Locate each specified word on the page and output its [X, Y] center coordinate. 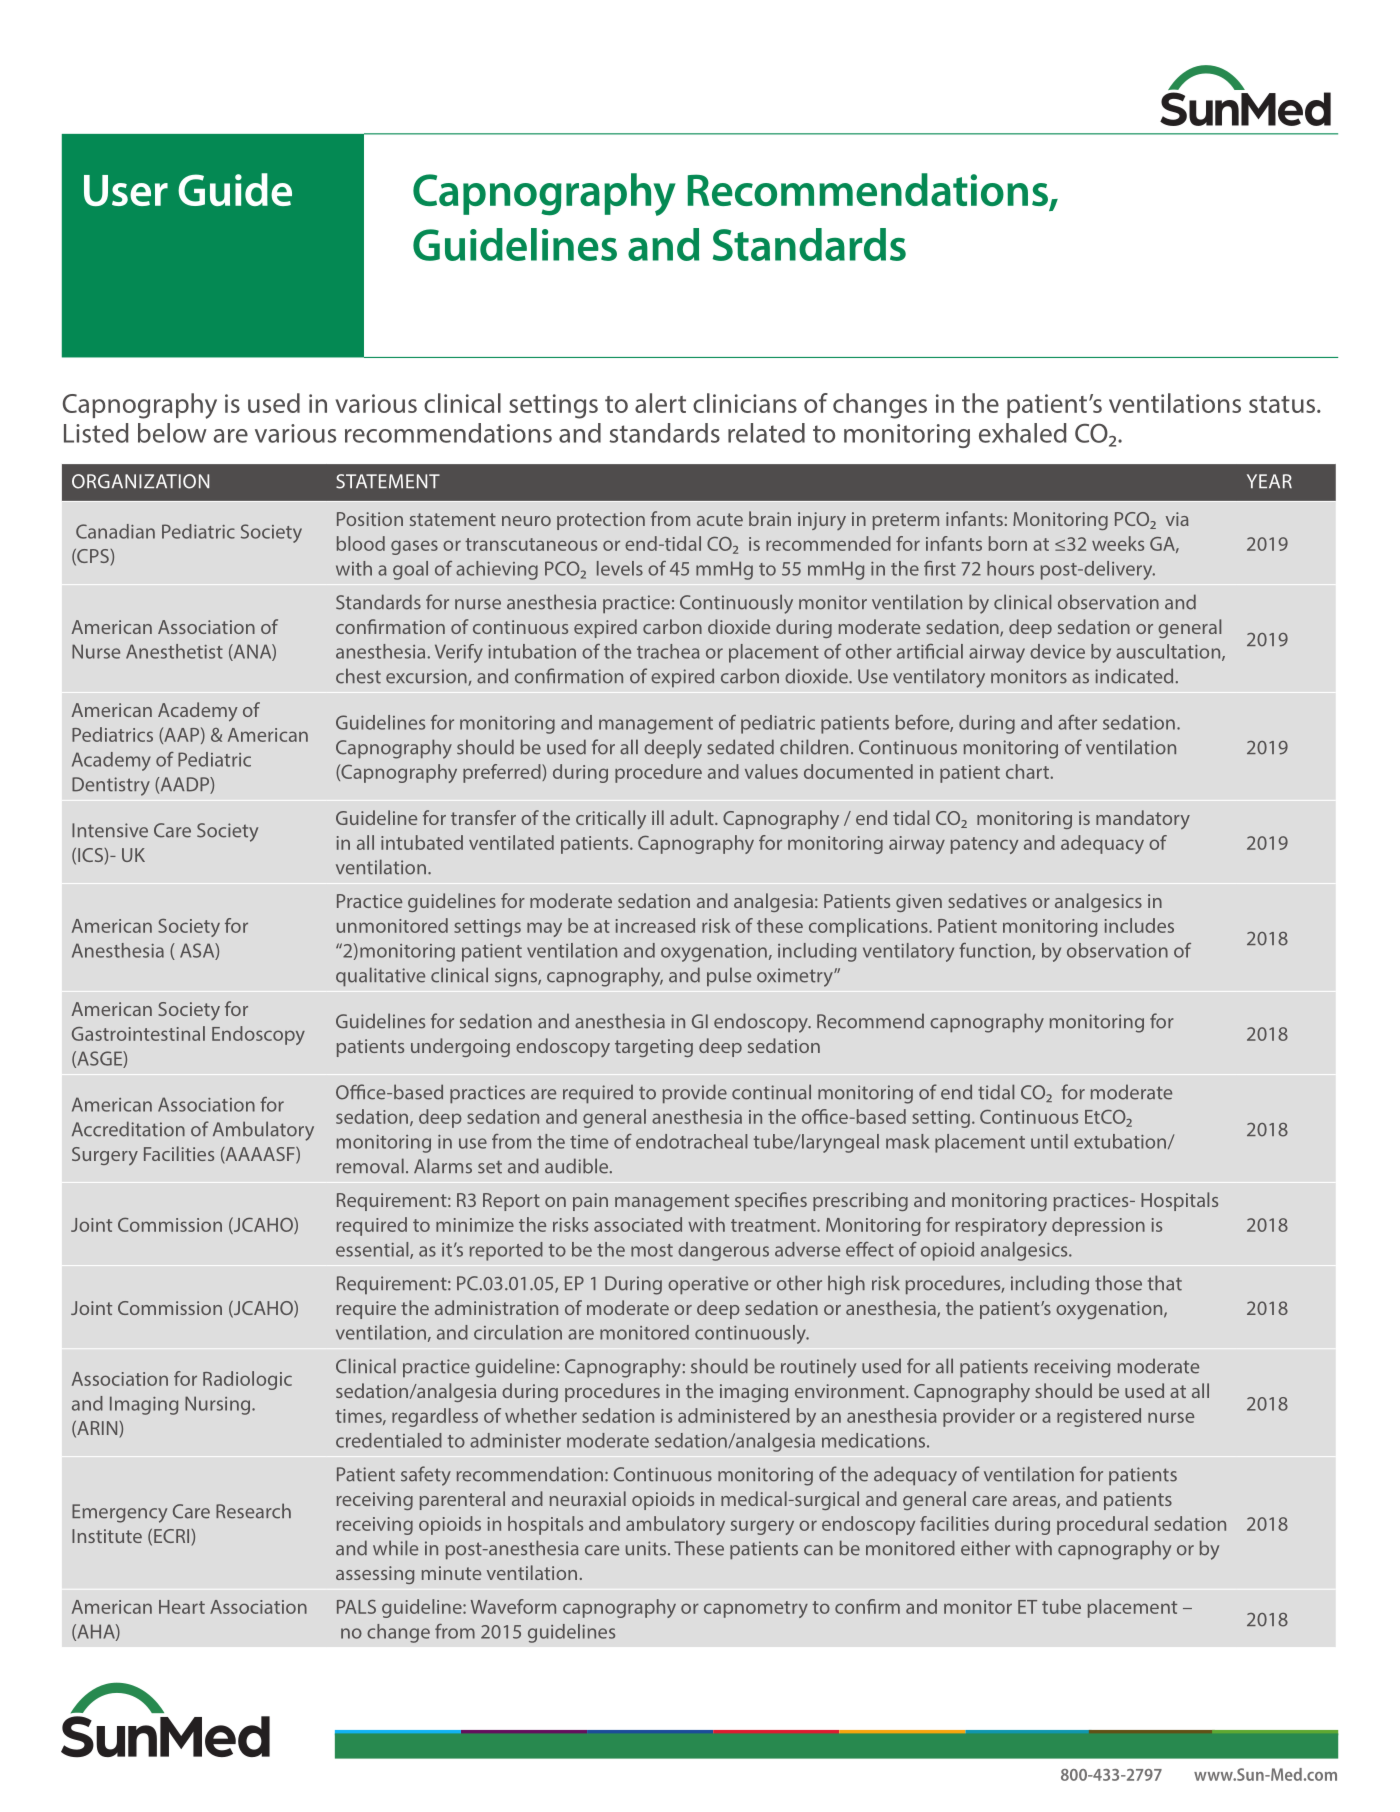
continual [771, 1092]
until [1049, 1141]
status [1283, 404]
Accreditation [128, 1129]
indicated [1134, 676]
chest [358, 676]
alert [660, 403]
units [647, 1548]
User [126, 190]
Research [253, 1511]
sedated [740, 747]
